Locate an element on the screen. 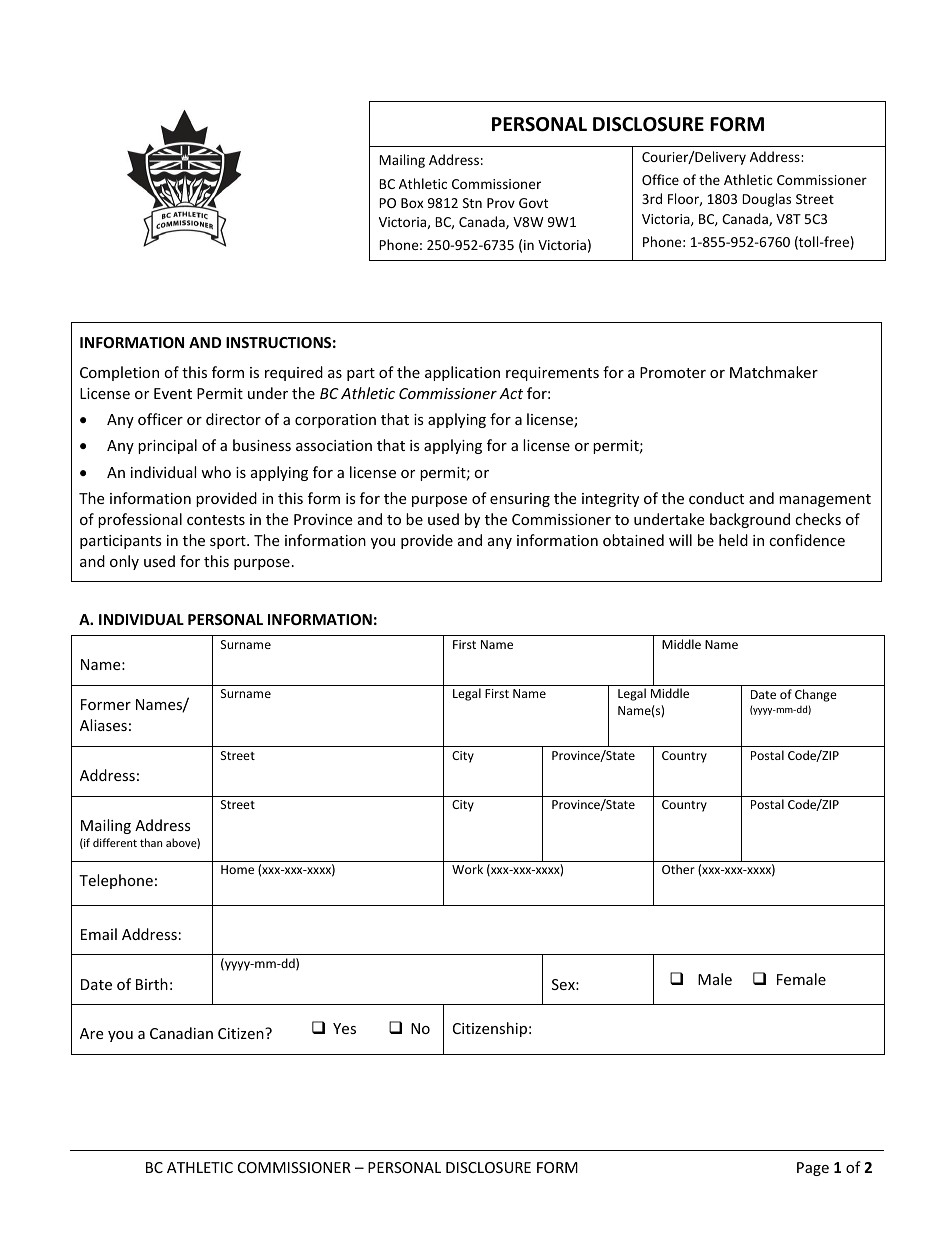 Image resolution: width=952 pixels, height=1233 pixels. Yes is located at coordinates (344, 1028).
